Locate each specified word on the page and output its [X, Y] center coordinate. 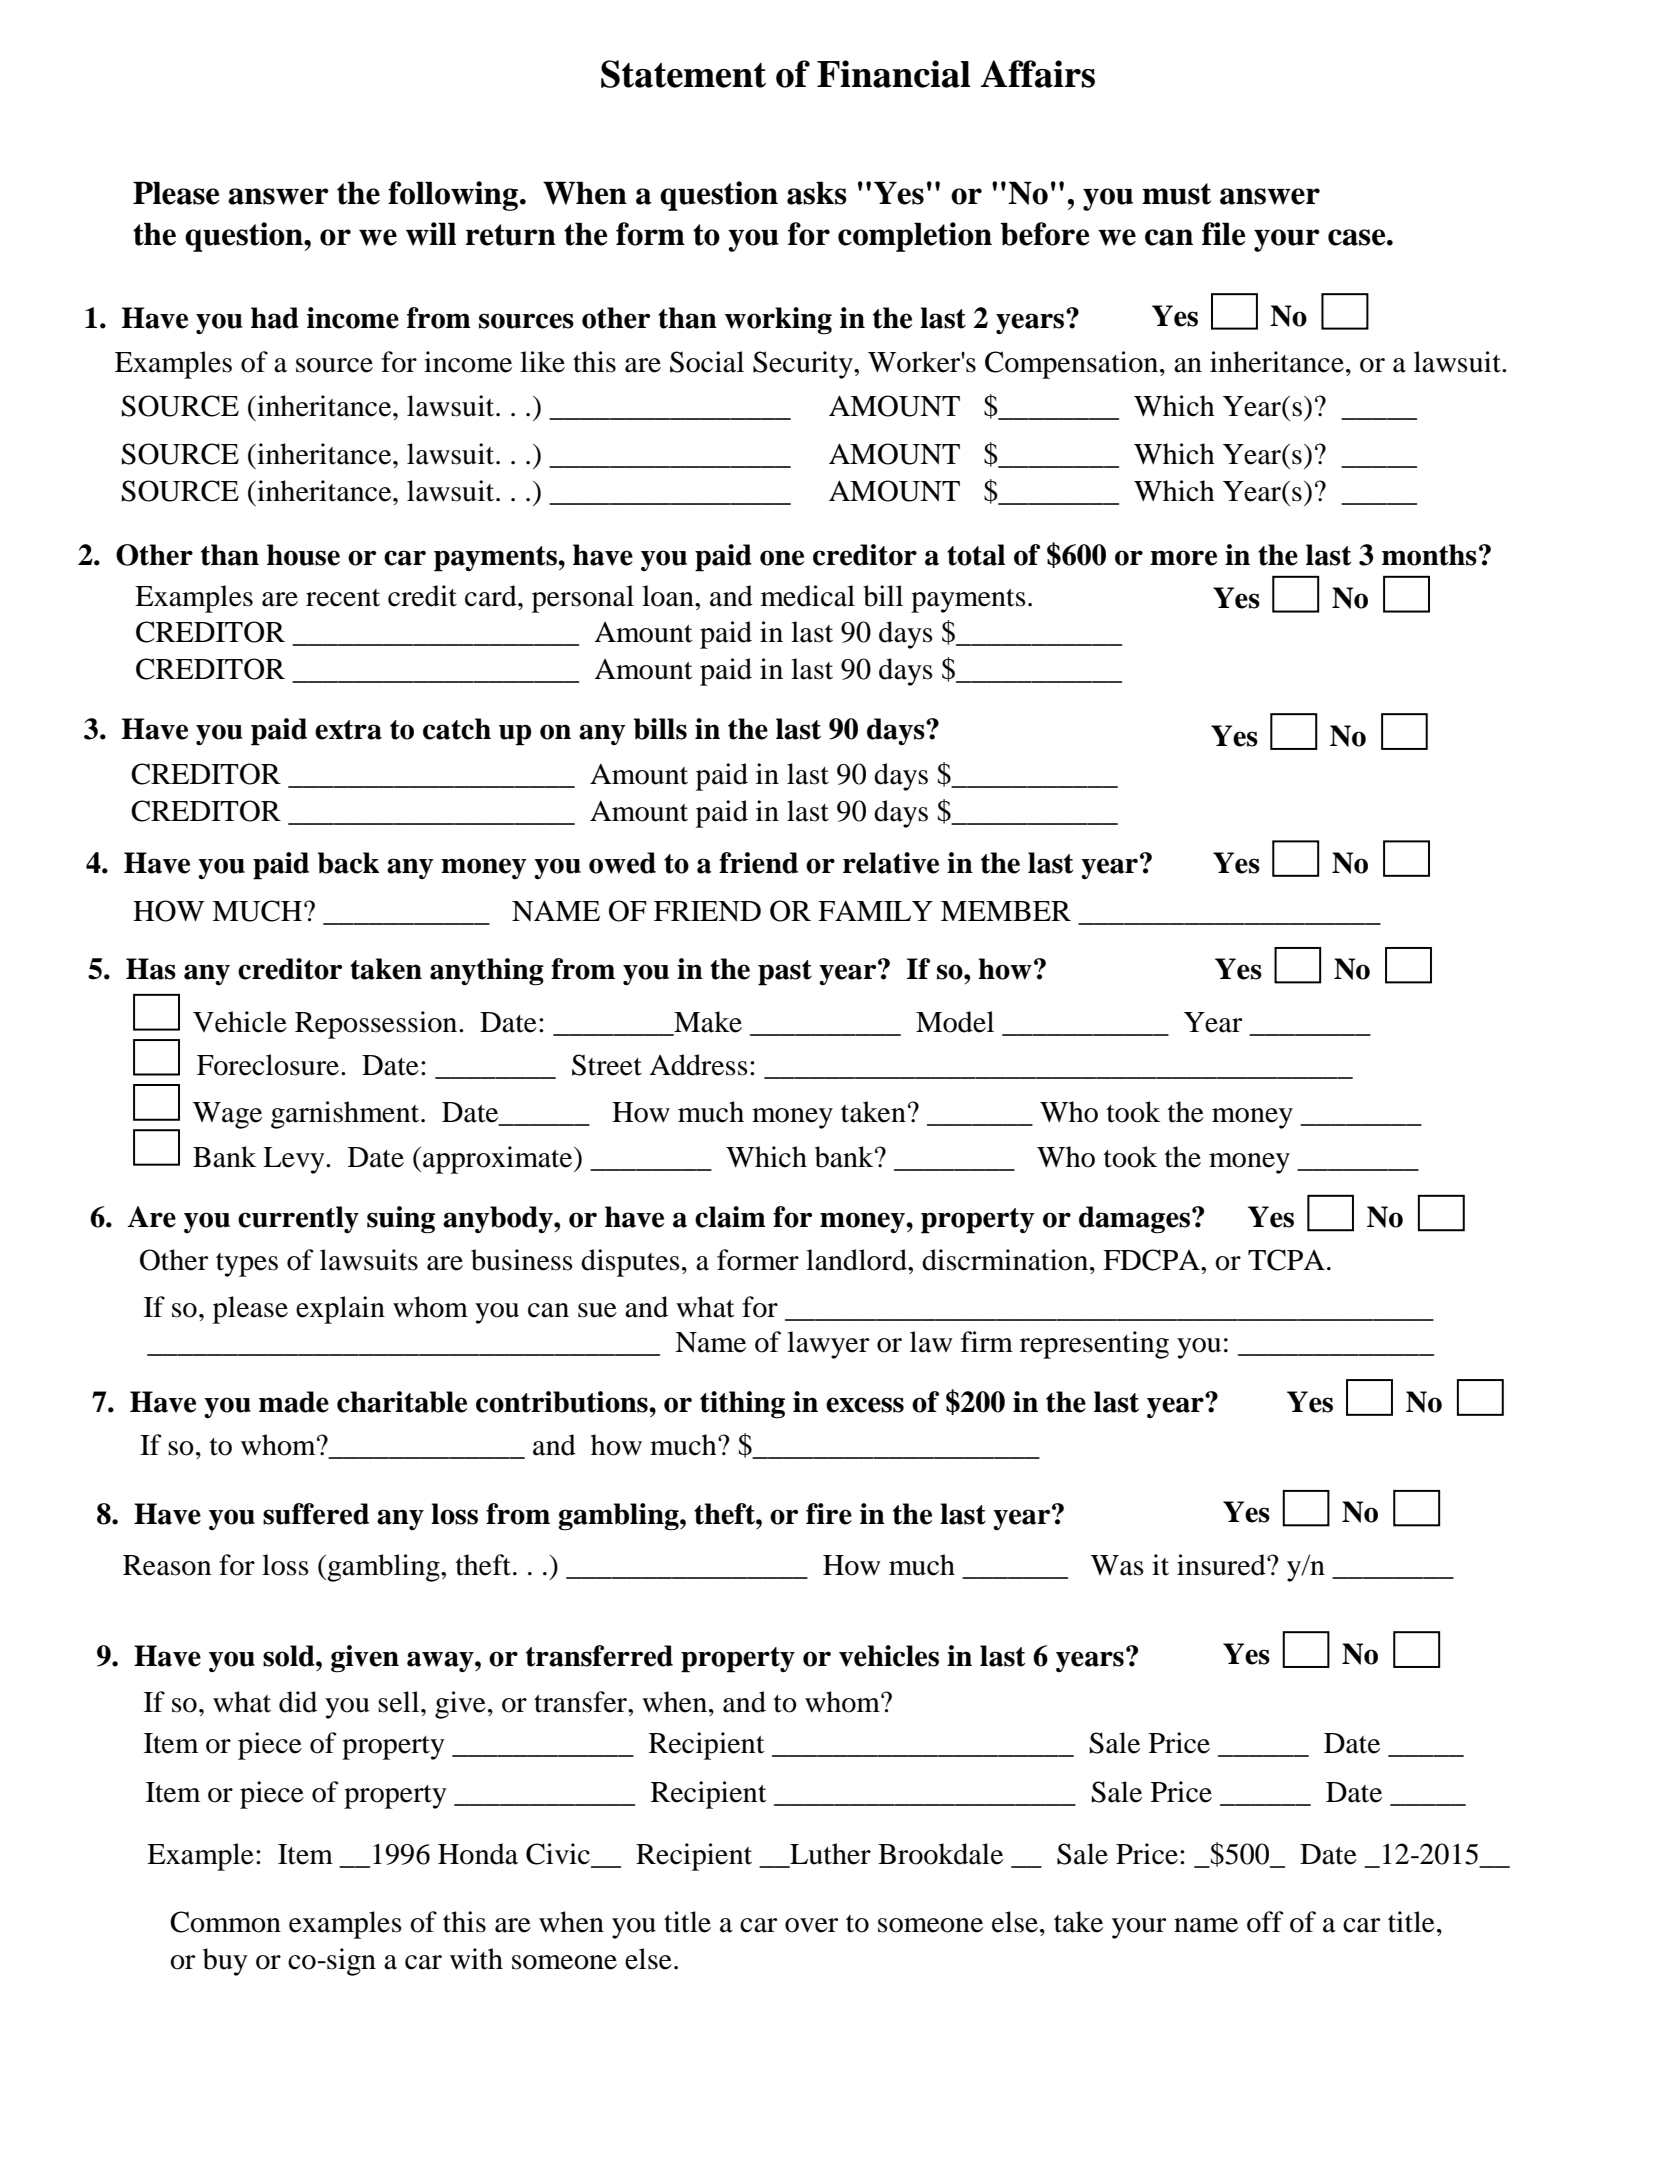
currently [298, 1219]
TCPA [1286, 1260]
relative [891, 863]
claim [730, 1217]
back [348, 863]
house [303, 555]
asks [817, 193]
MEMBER [1006, 911]
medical [808, 596]
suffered [316, 1514]
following [454, 196]
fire [829, 1514]
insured [1222, 1565]
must [1176, 194]
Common [225, 1922]
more [1183, 558]
